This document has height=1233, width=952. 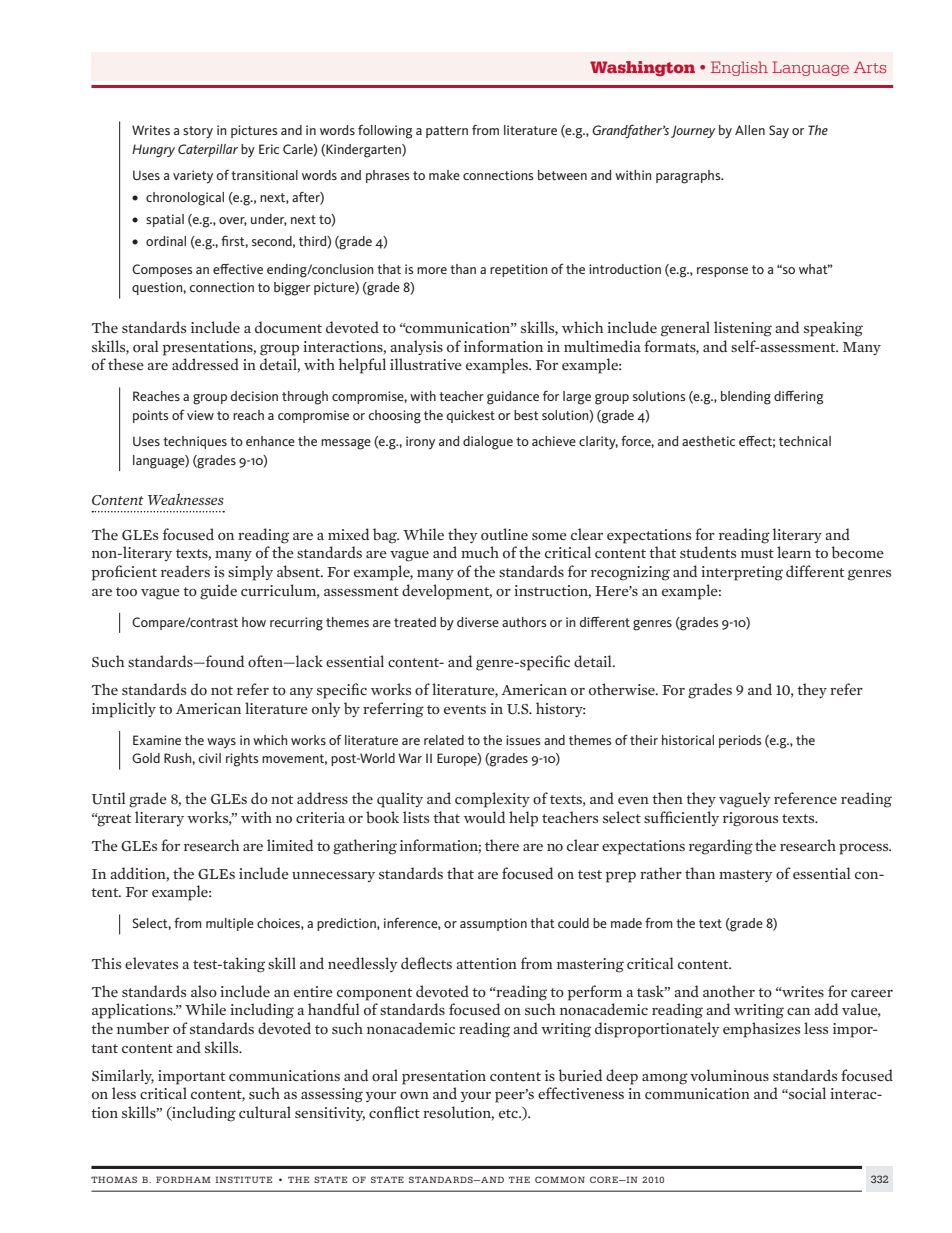 What do you see at coordinates (208, 150) in the document?
I see `Caterpillar` at bounding box center [208, 150].
